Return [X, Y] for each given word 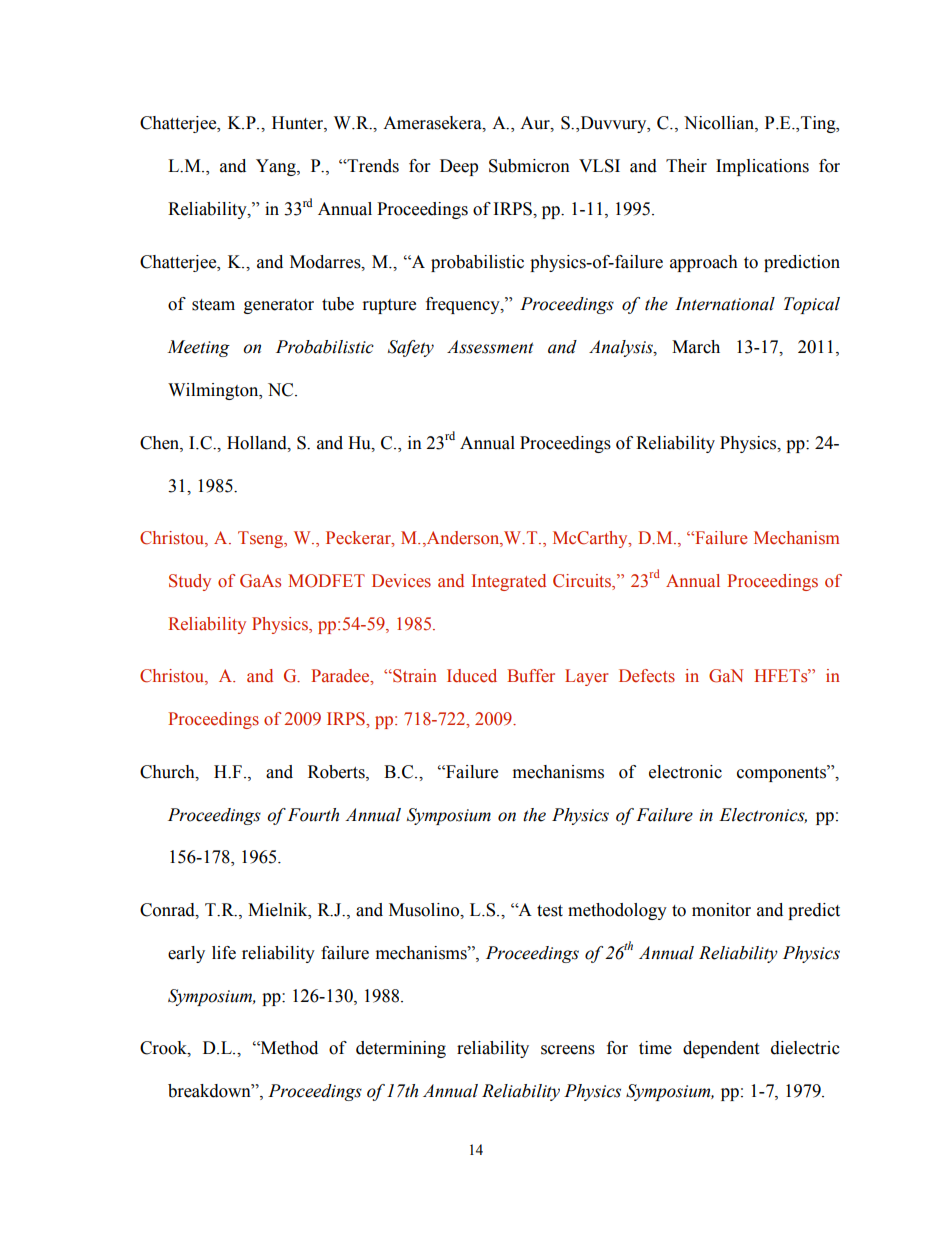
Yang [277, 167]
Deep [459, 167]
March [696, 347]
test [550, 911]
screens [568, 1050]
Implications [762, 167]
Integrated [509, 582]
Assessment [490, 347]
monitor [721, 910]
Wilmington [214, 391]
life [224, 953]
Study [190, 582]
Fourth [313, 815]
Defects [647, 676]
